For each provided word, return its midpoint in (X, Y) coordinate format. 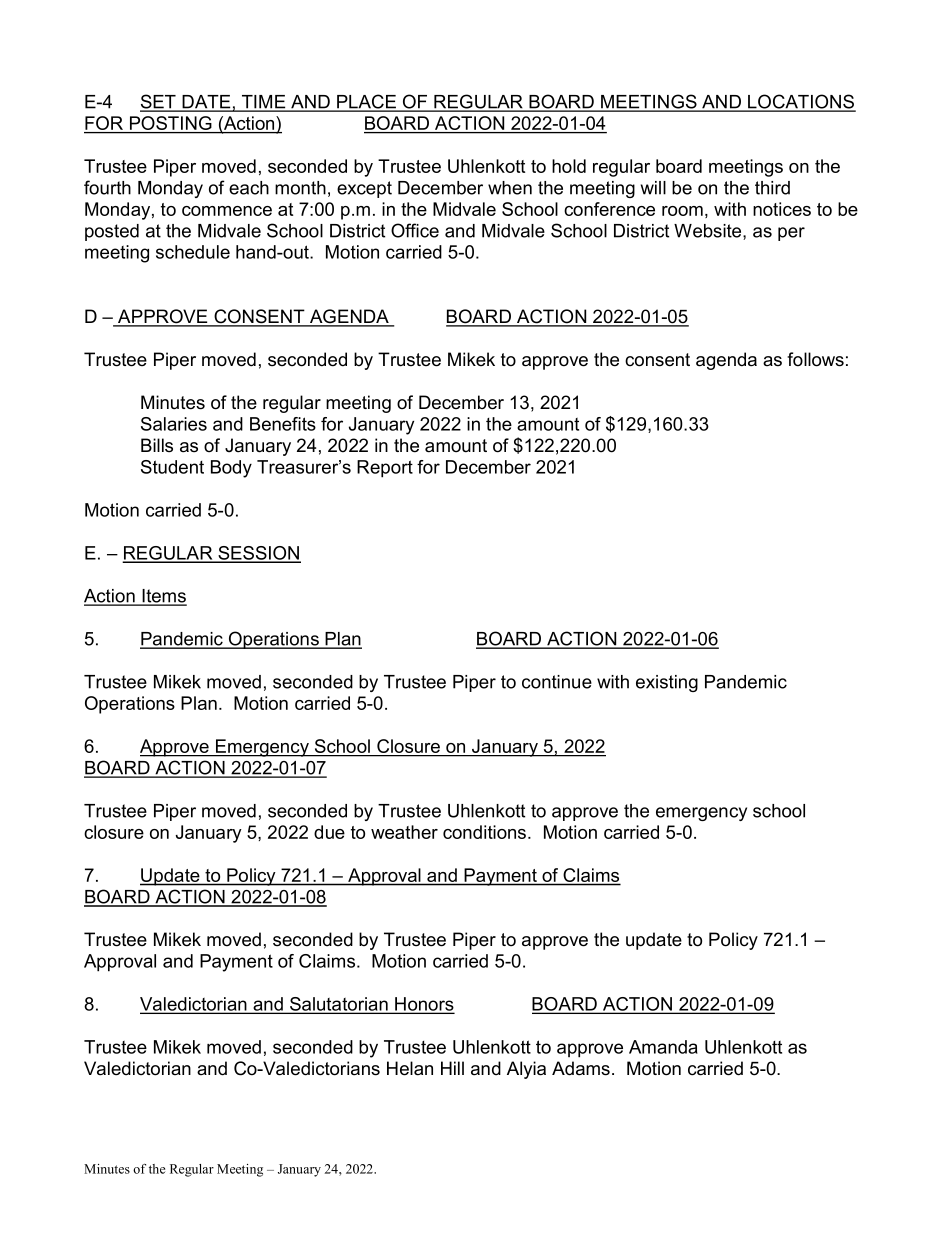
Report (385, 469)
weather (404, 832)
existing (667, 683)
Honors (423, 1005)
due (329, 832)
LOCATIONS (801, 102)
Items (163, 597)
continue (557, 682)
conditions (486, 832)
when (510, 188)
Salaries (174, 424)
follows (815, 359)
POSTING (170, 124)
